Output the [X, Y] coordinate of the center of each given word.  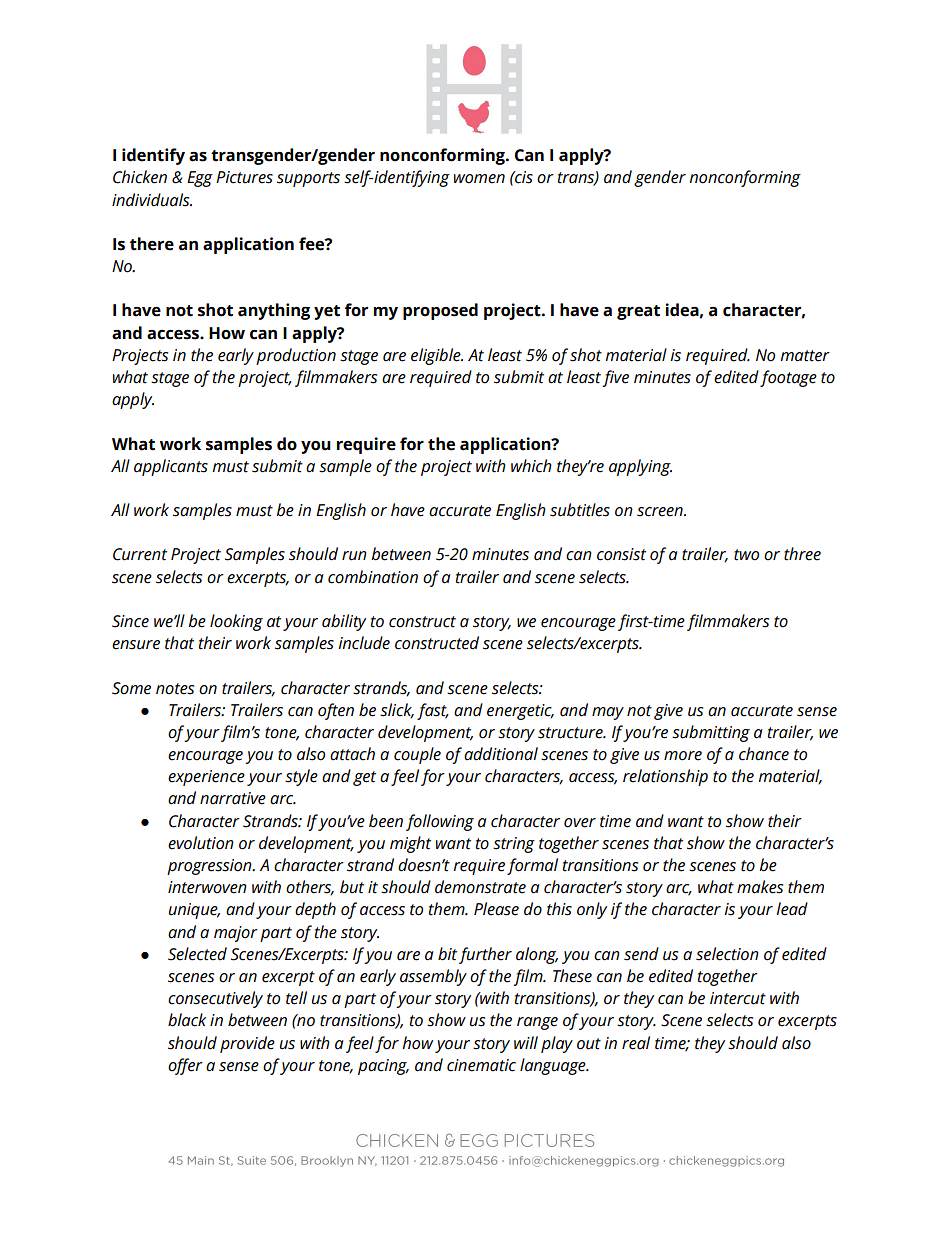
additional [501, 754]
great [638, 312]
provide [247, 1044]
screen [661, 512]
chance [764, 754]
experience [206, 778]
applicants [171, 467]
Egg [200, 179]
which [531, 466]
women [479, 179]
